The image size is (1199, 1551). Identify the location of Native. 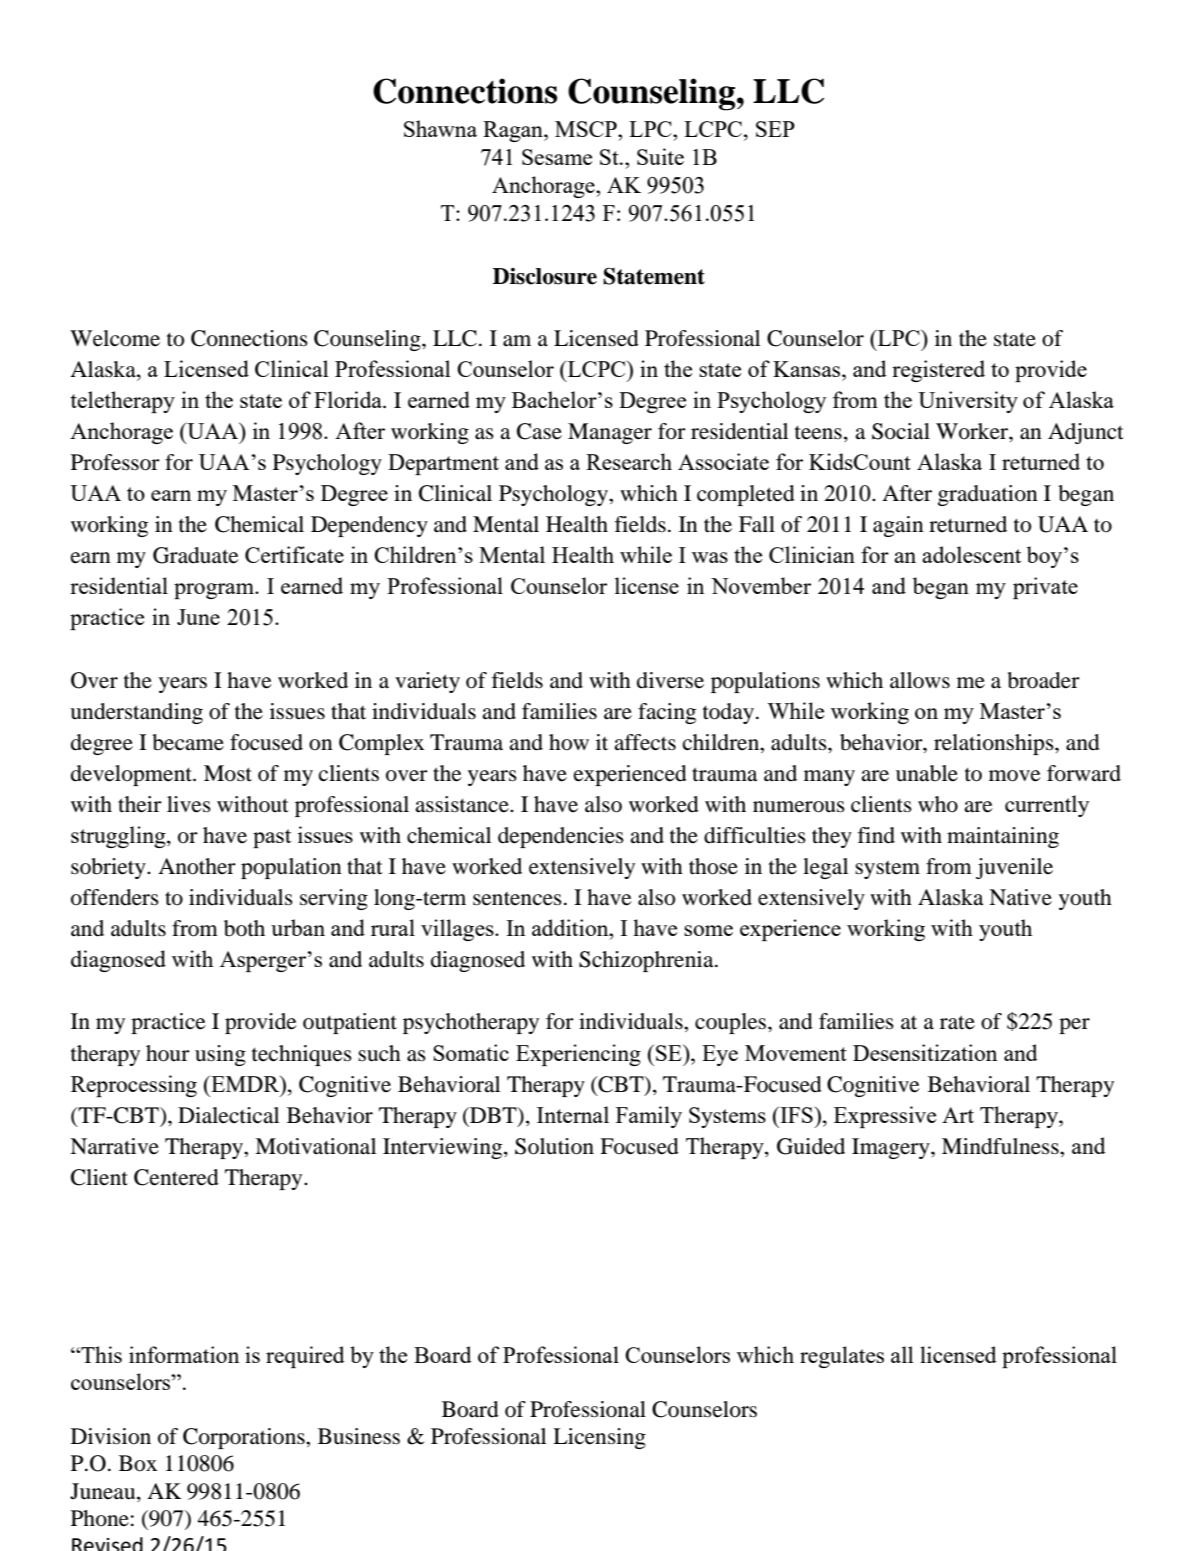
(1020, 897).
